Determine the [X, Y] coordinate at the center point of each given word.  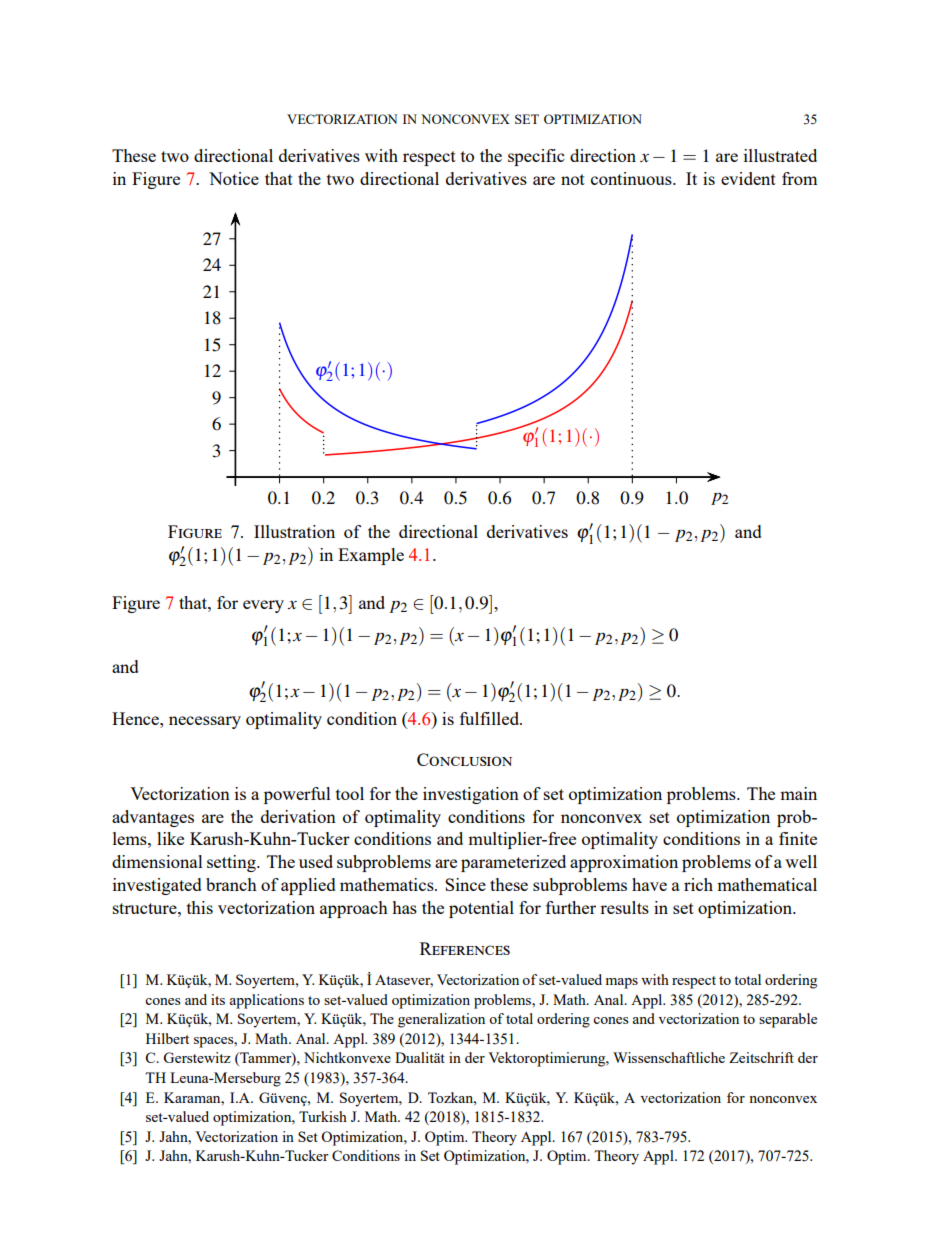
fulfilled [490, 718]
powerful [297, 795]
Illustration [294, 531]
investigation [471, 795]
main [798, 793]
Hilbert [167, 1038]
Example [371, 556]
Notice [234, 178]
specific [536, 157]
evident [748, 178]
